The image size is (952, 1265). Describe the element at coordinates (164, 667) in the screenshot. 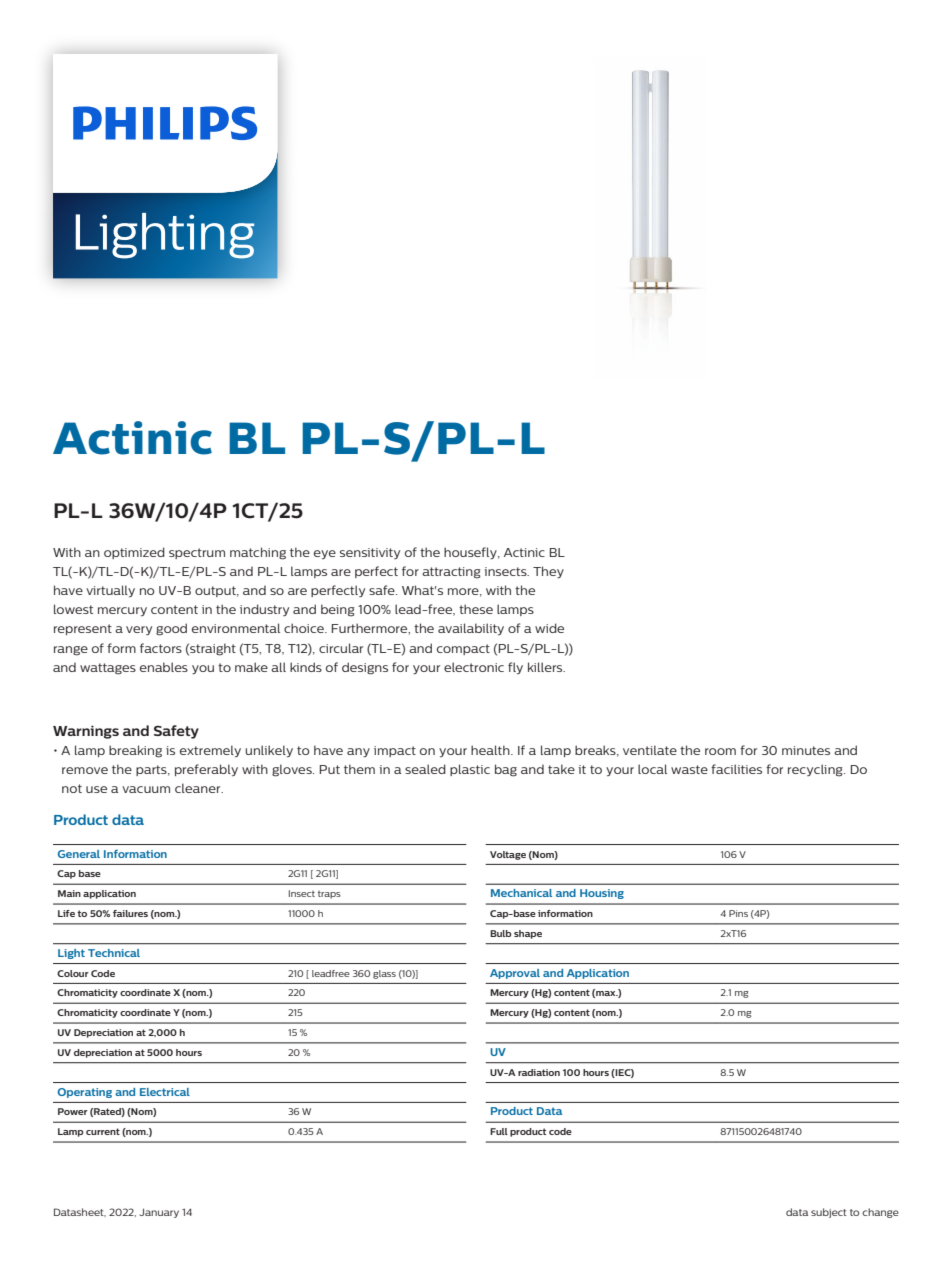

I see `enables` at that location.
